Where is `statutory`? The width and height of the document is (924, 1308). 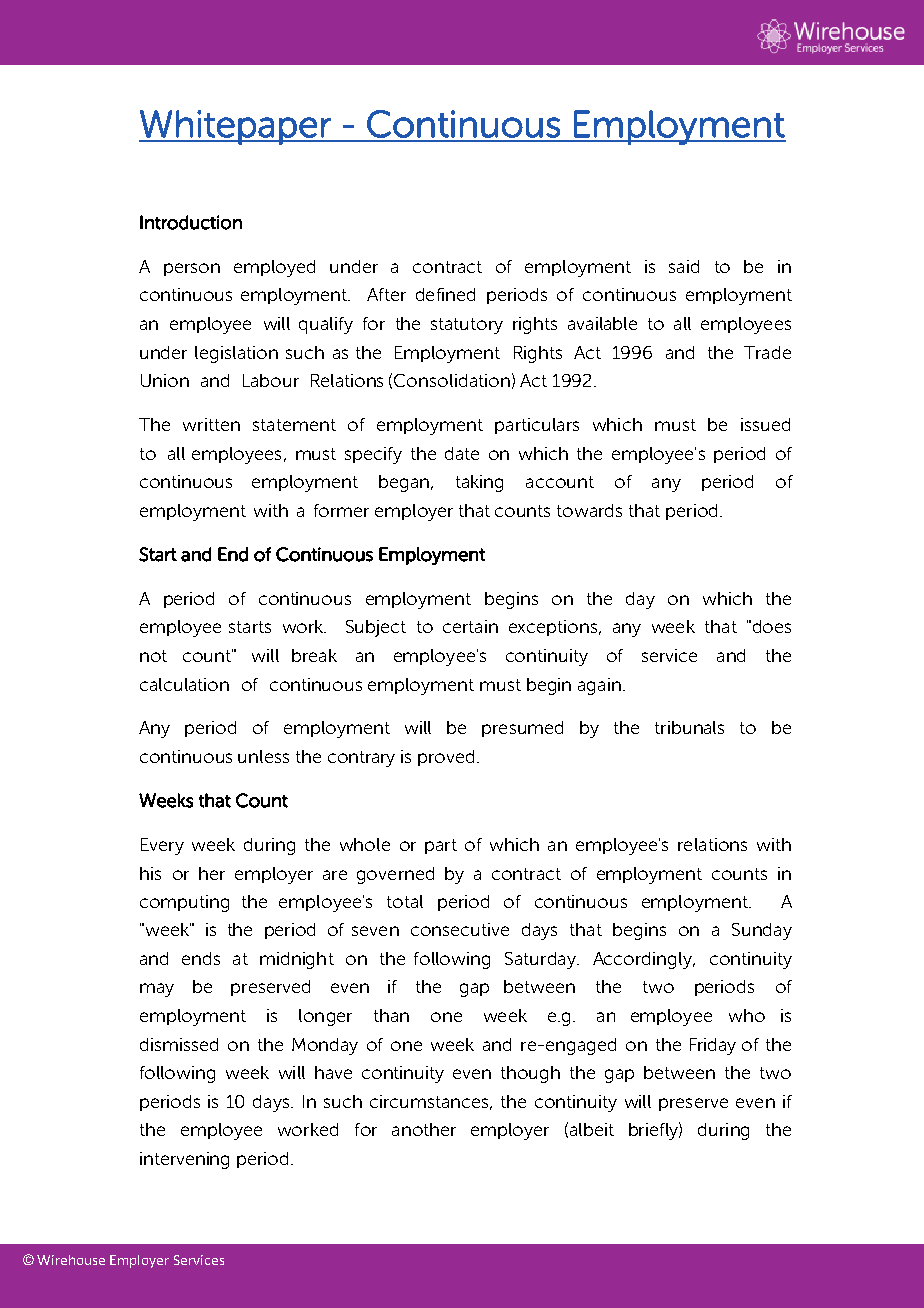 statutory is located at coordinates (467, 326).
